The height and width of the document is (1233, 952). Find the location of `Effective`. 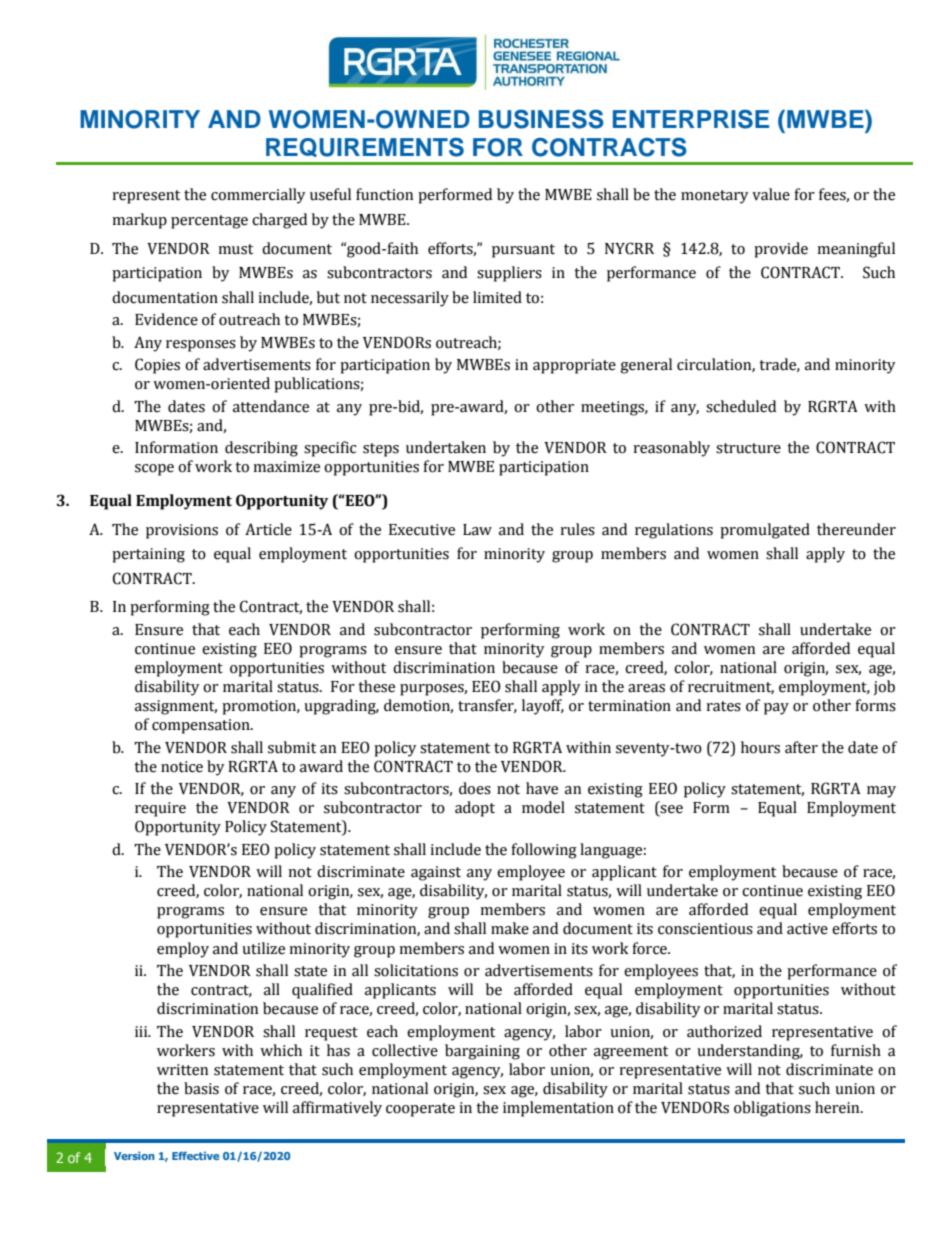

Effective is located at coordinates (195, 1155).
